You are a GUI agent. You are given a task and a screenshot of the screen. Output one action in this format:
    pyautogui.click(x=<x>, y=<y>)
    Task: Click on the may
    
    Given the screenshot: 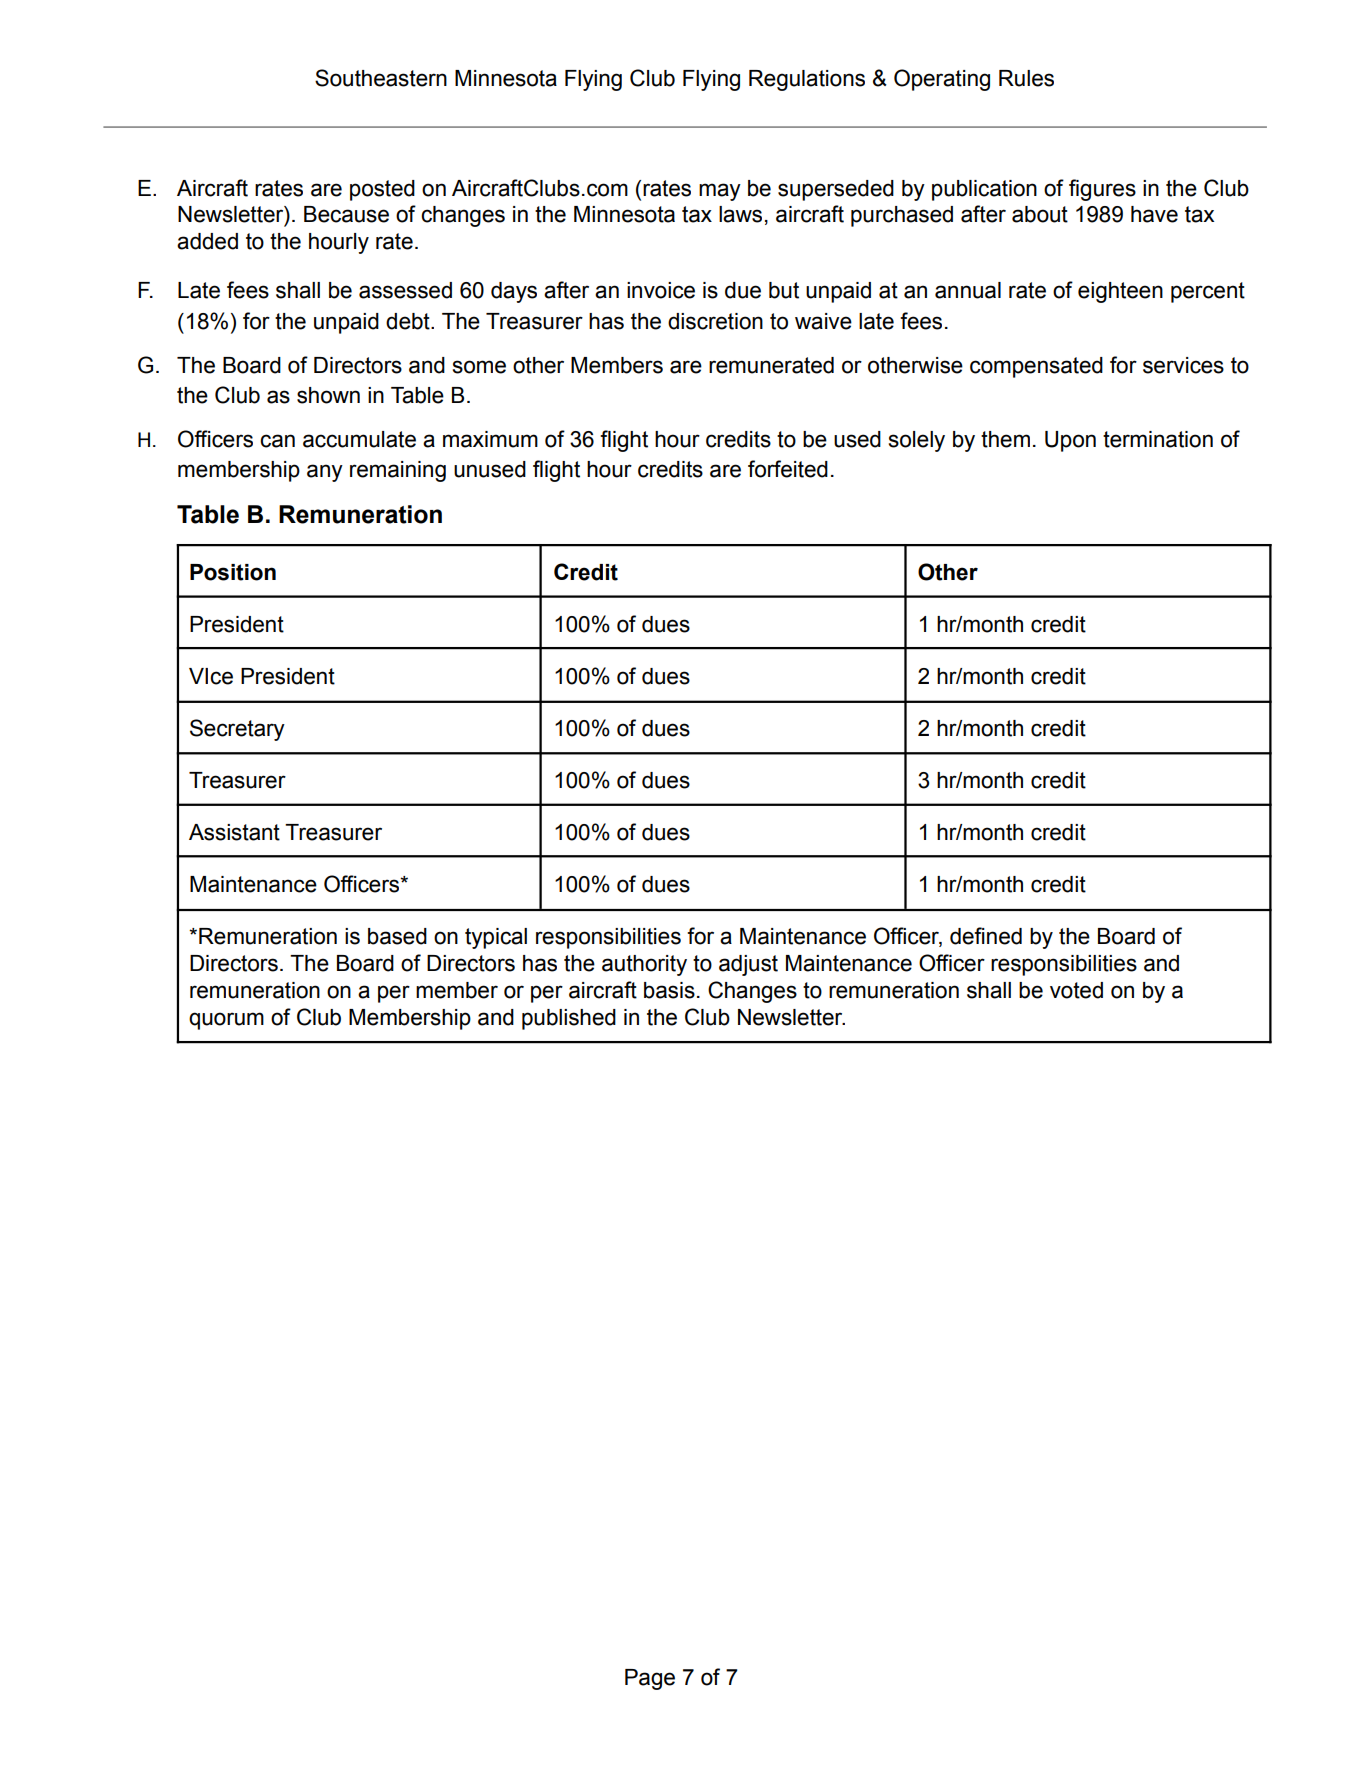 What is the action you would take?
    pyautogui.click(x=720, y=192)
